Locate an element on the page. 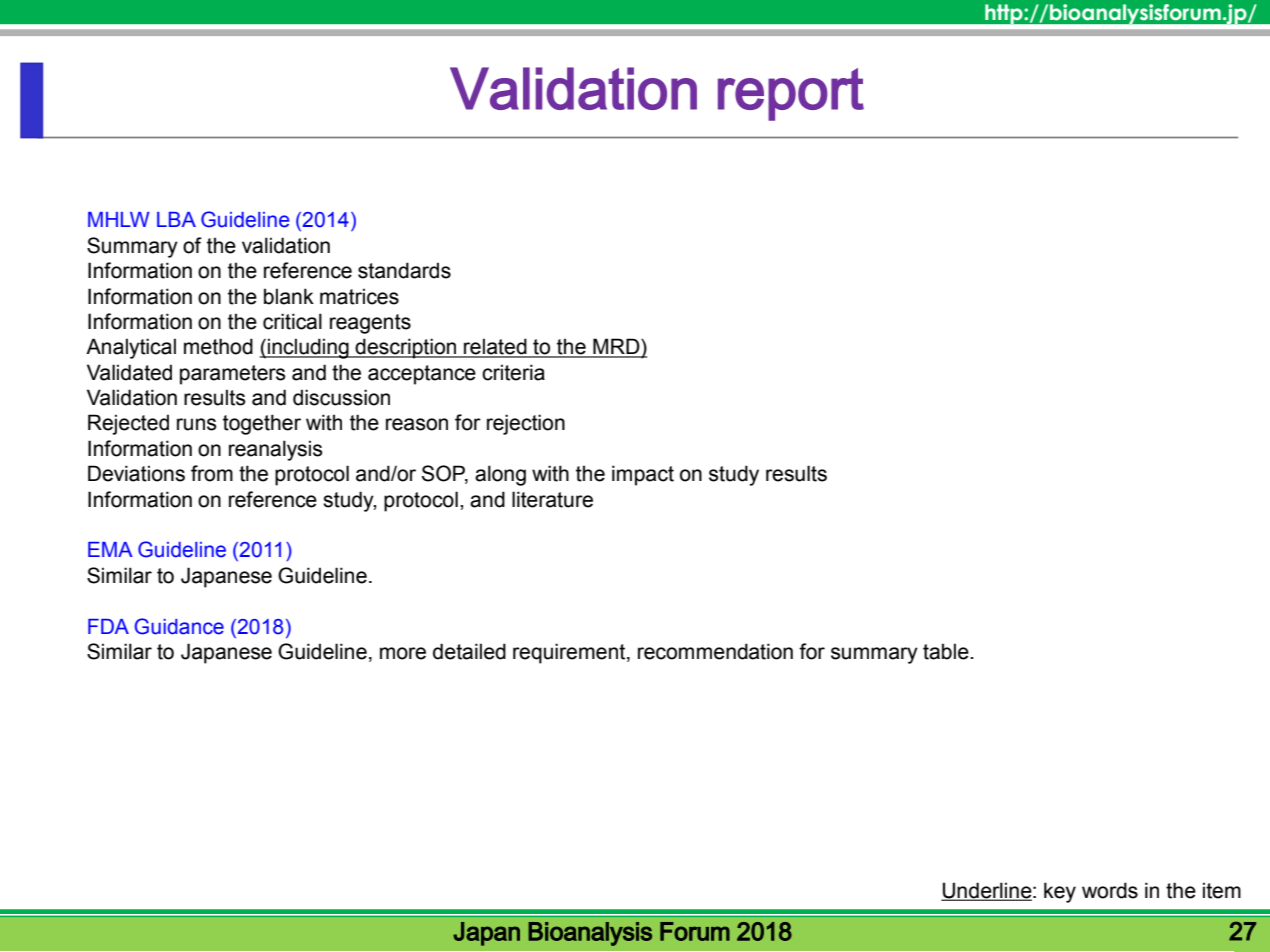 This document has height=952, width=1270. standards is located at coordinates (404, 270).
